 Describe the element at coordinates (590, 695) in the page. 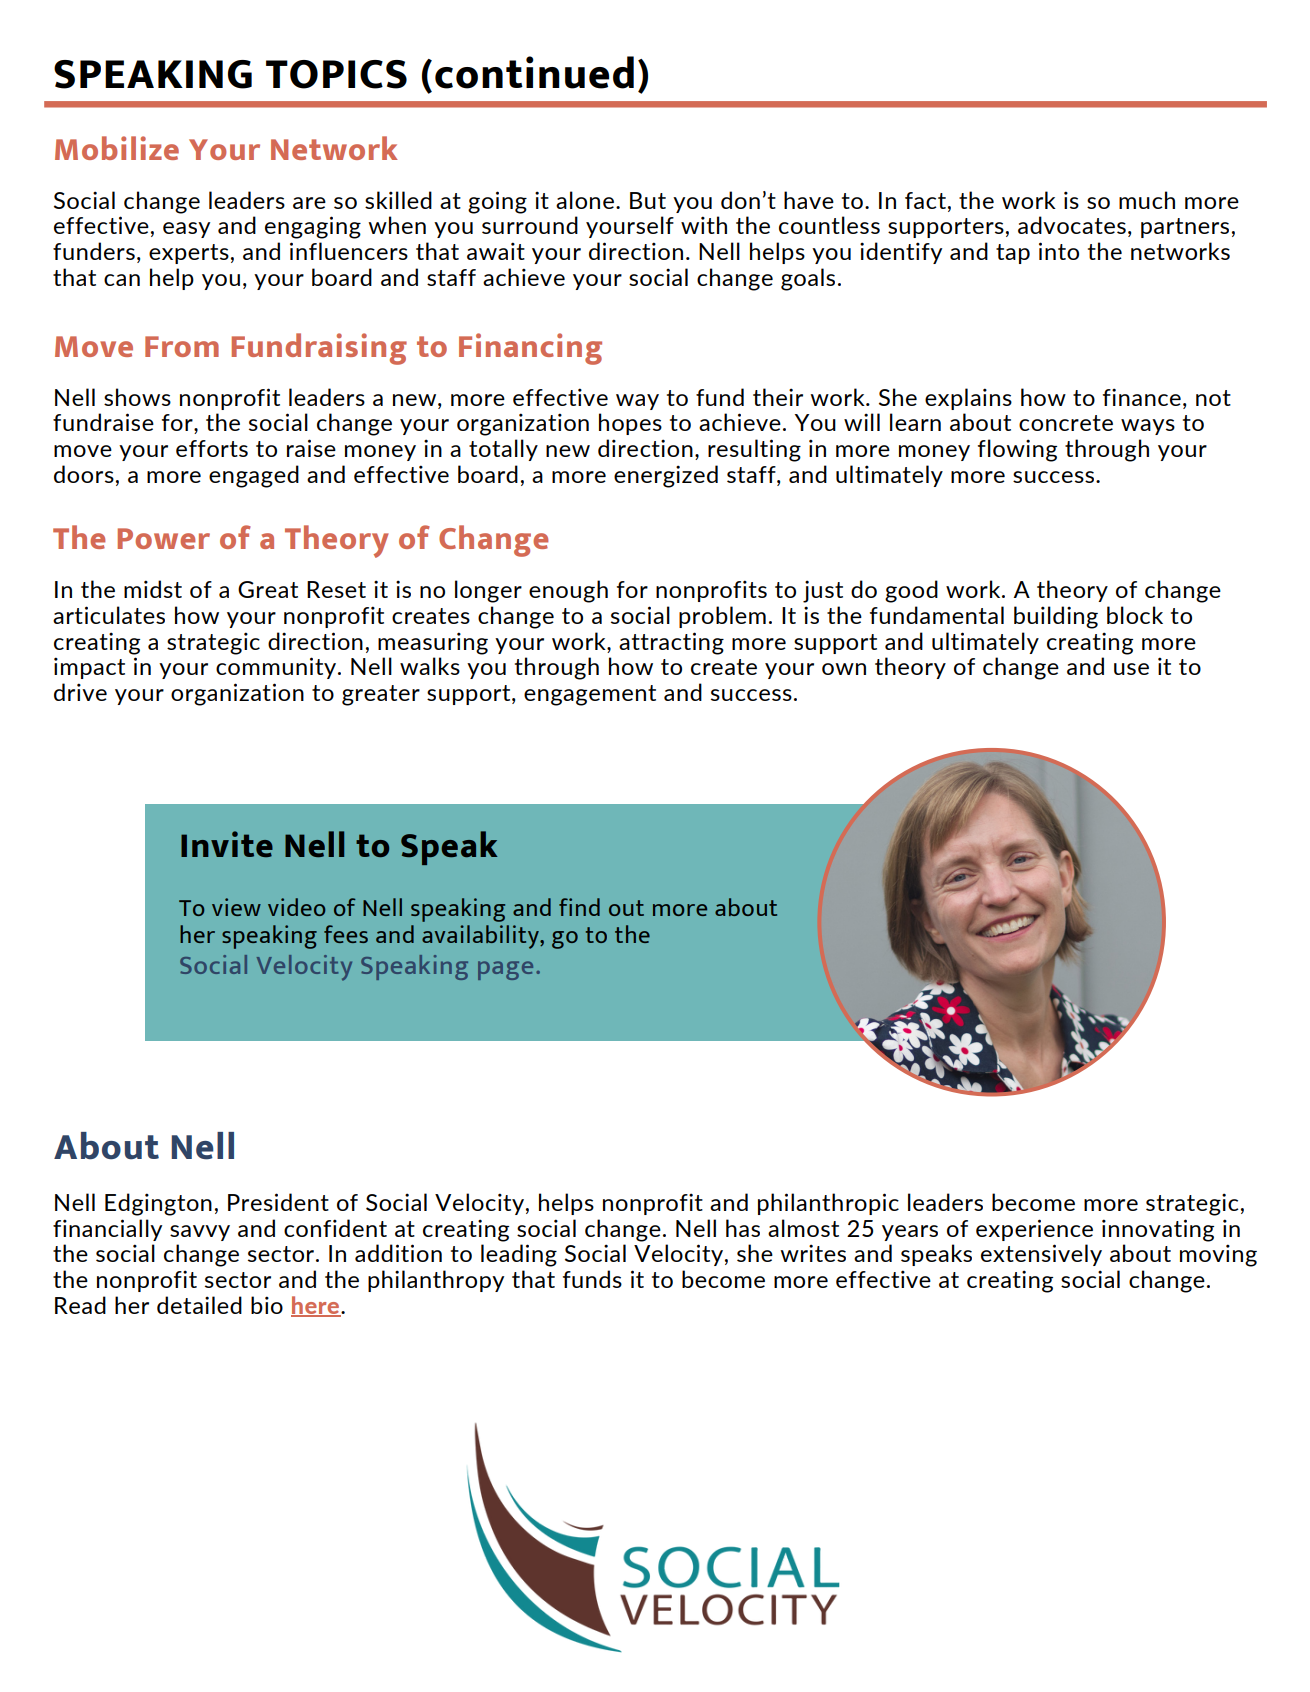

I see `engagement` at that location.
